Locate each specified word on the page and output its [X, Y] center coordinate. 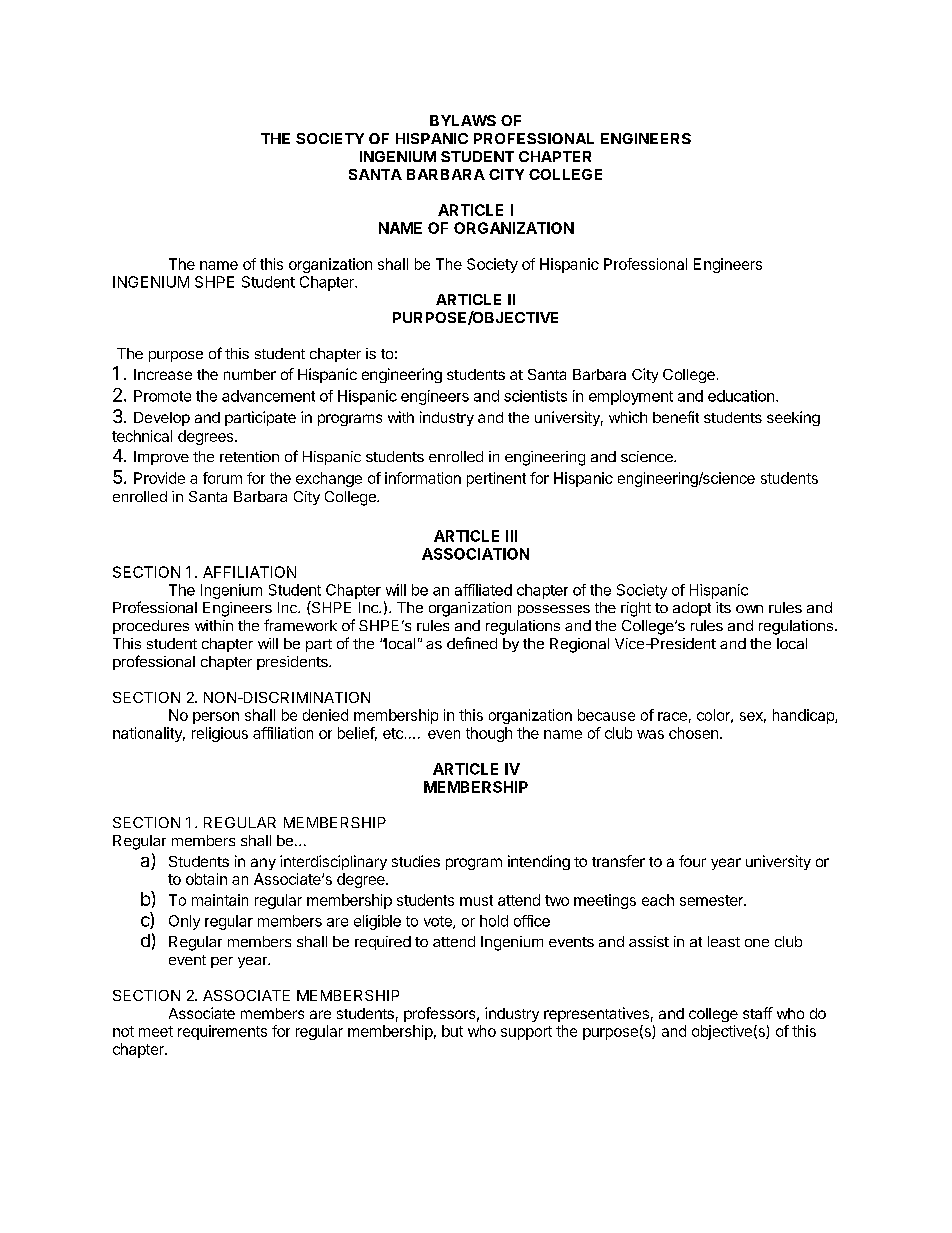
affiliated [483, 590]
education [741, 396]
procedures [151, 627]
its [723, 607]
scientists [535, 396]
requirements [222, 1032]
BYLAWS [463, 120]
